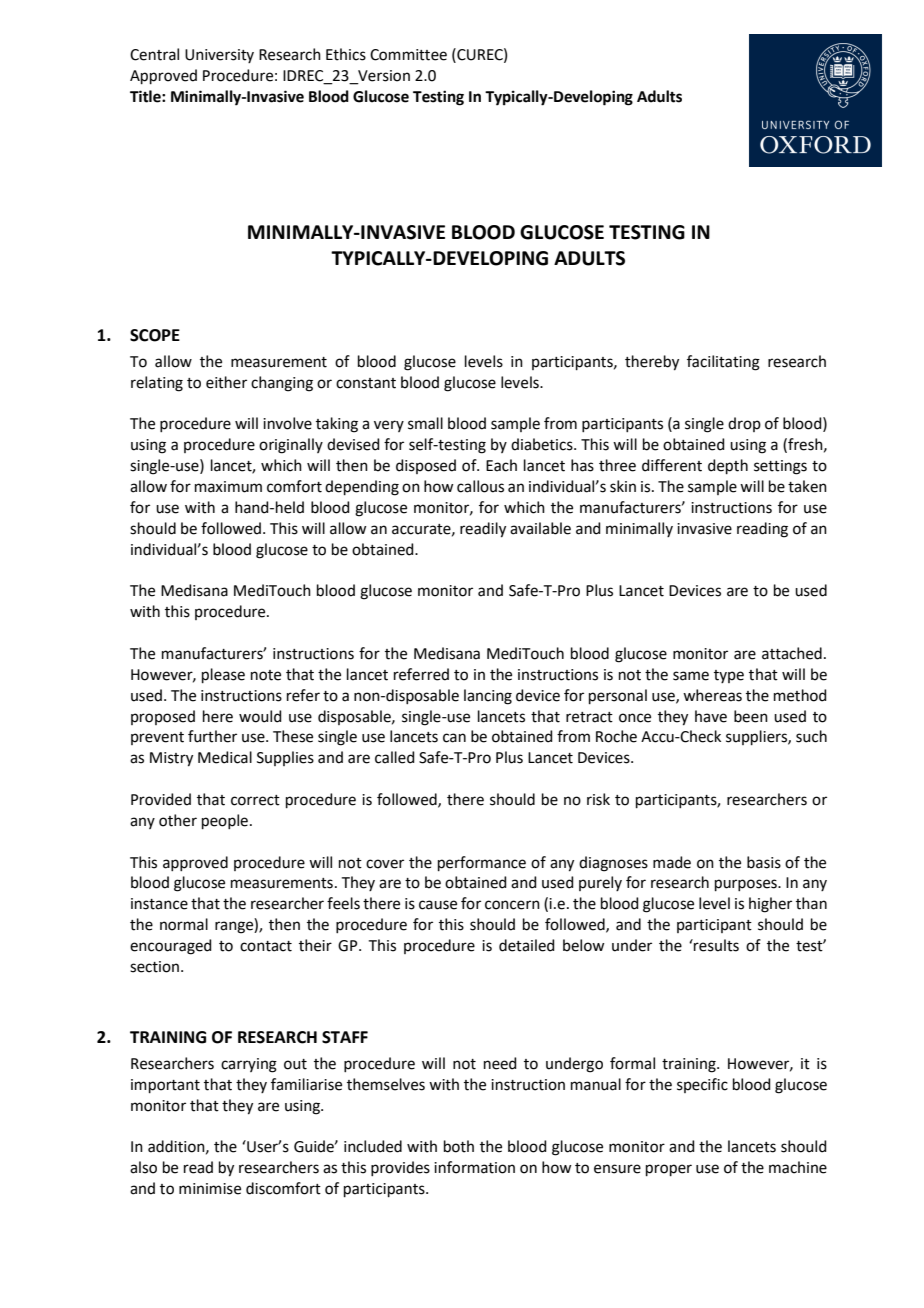 The height and width of the image is (1308, 924). Describe the element at coordinates (474, 1167) in the image. I see `information` at that location.
